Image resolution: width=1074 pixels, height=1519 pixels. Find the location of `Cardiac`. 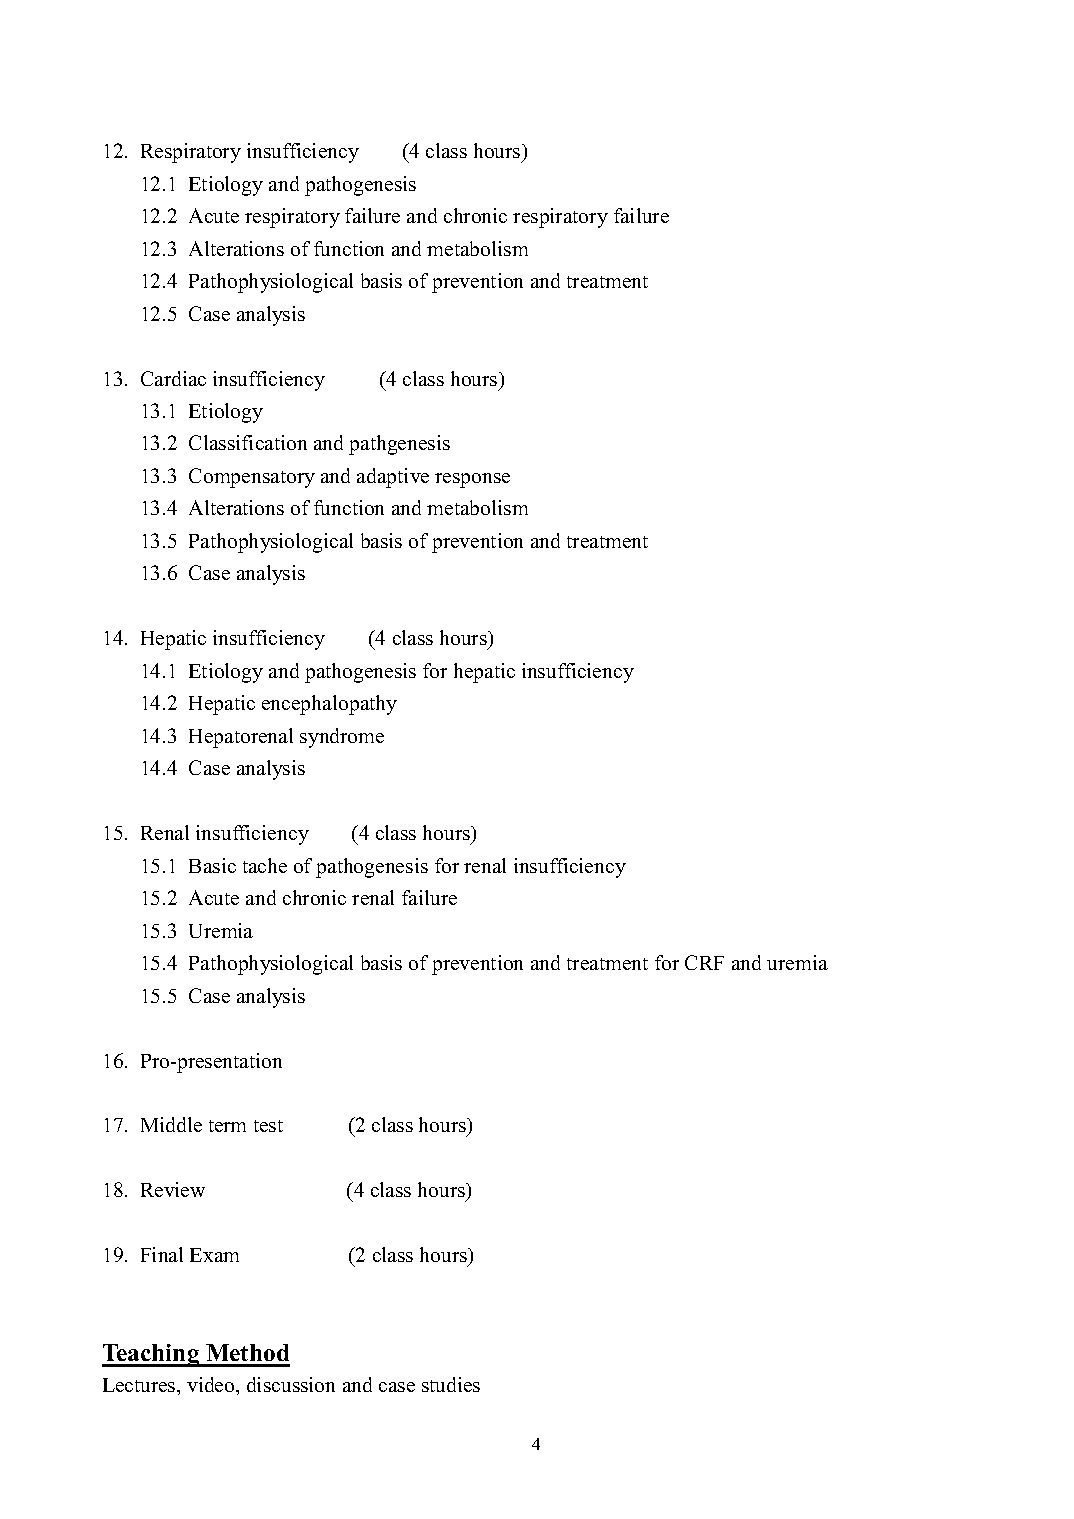

Cardiac is located at coordinates (173, 378).
